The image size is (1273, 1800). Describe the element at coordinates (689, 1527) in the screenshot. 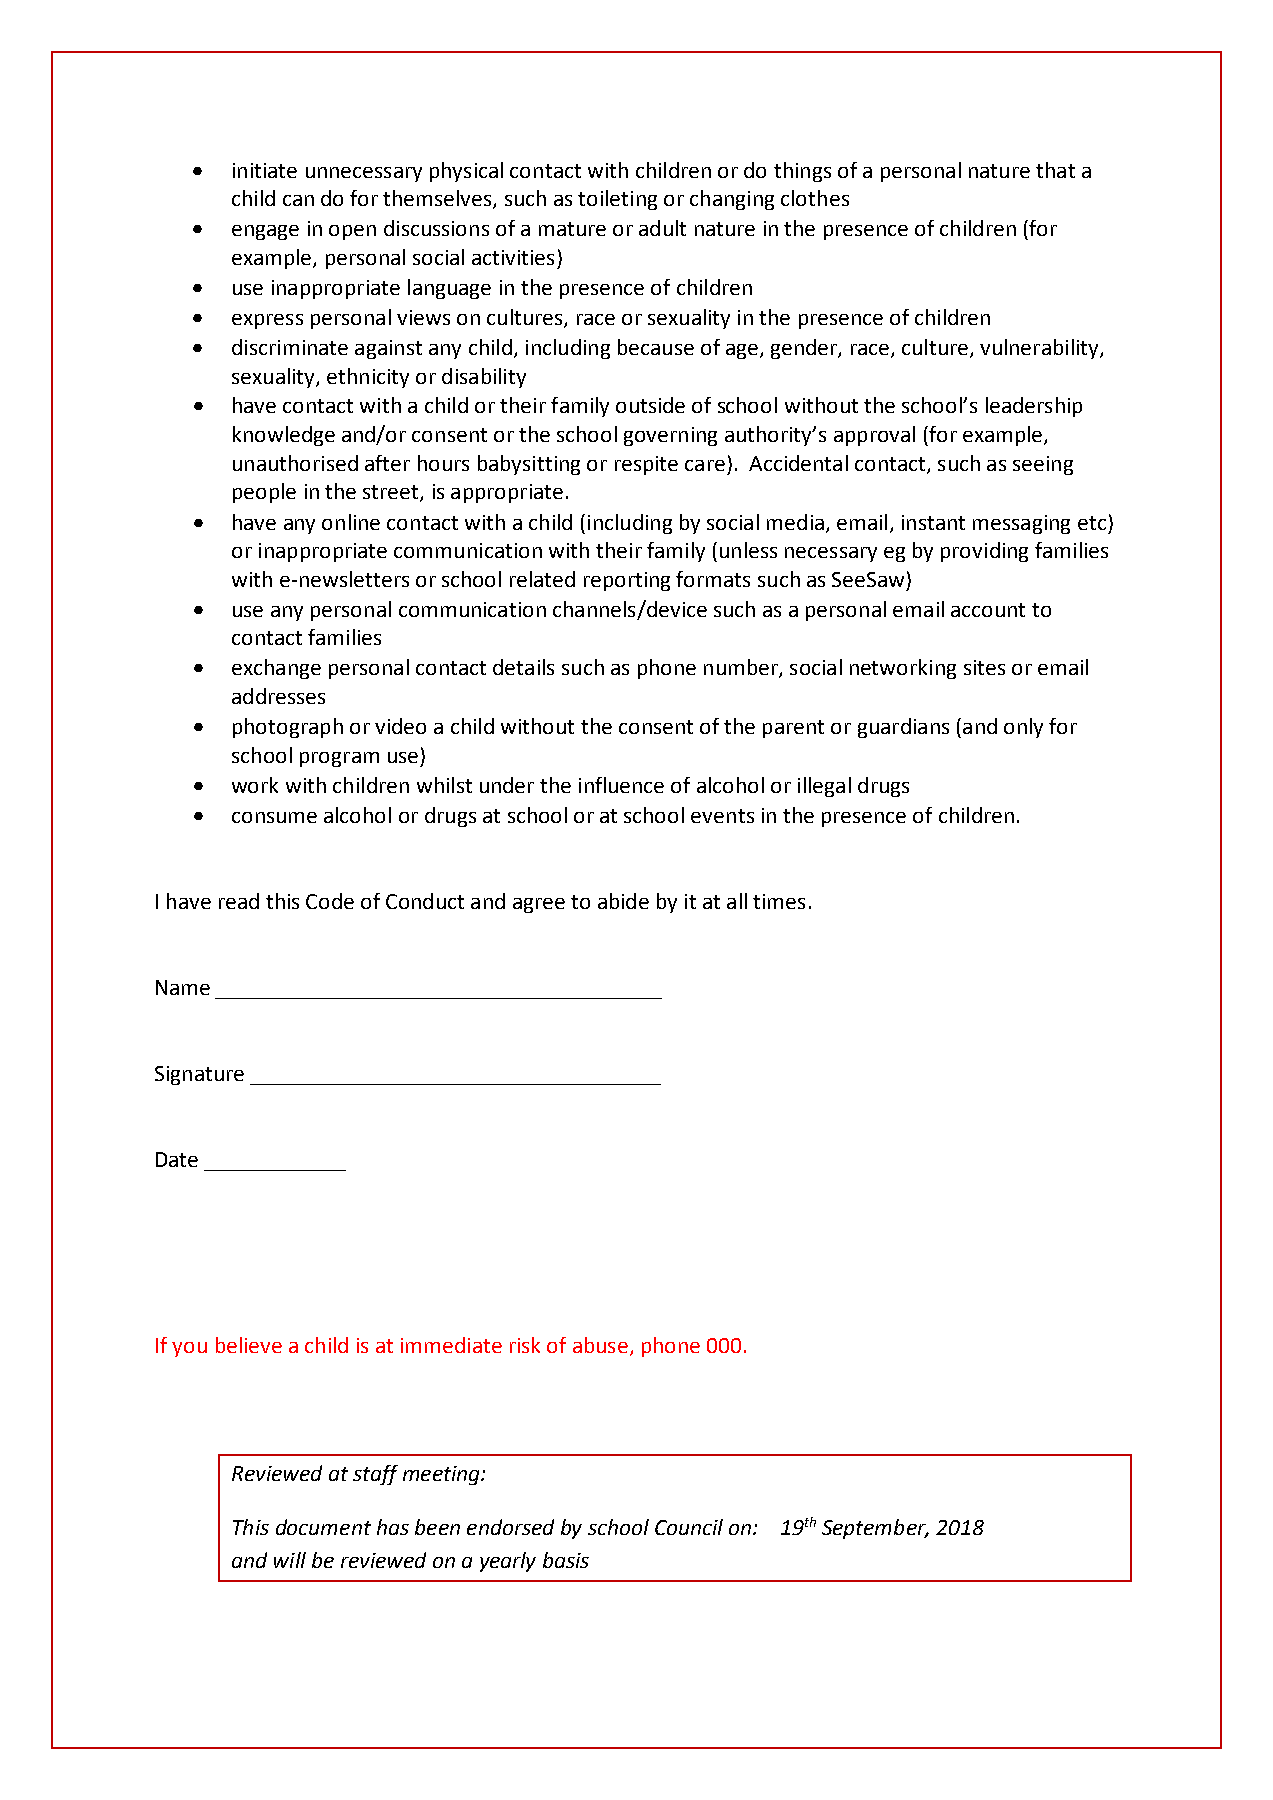

I see `Council` at that location.
